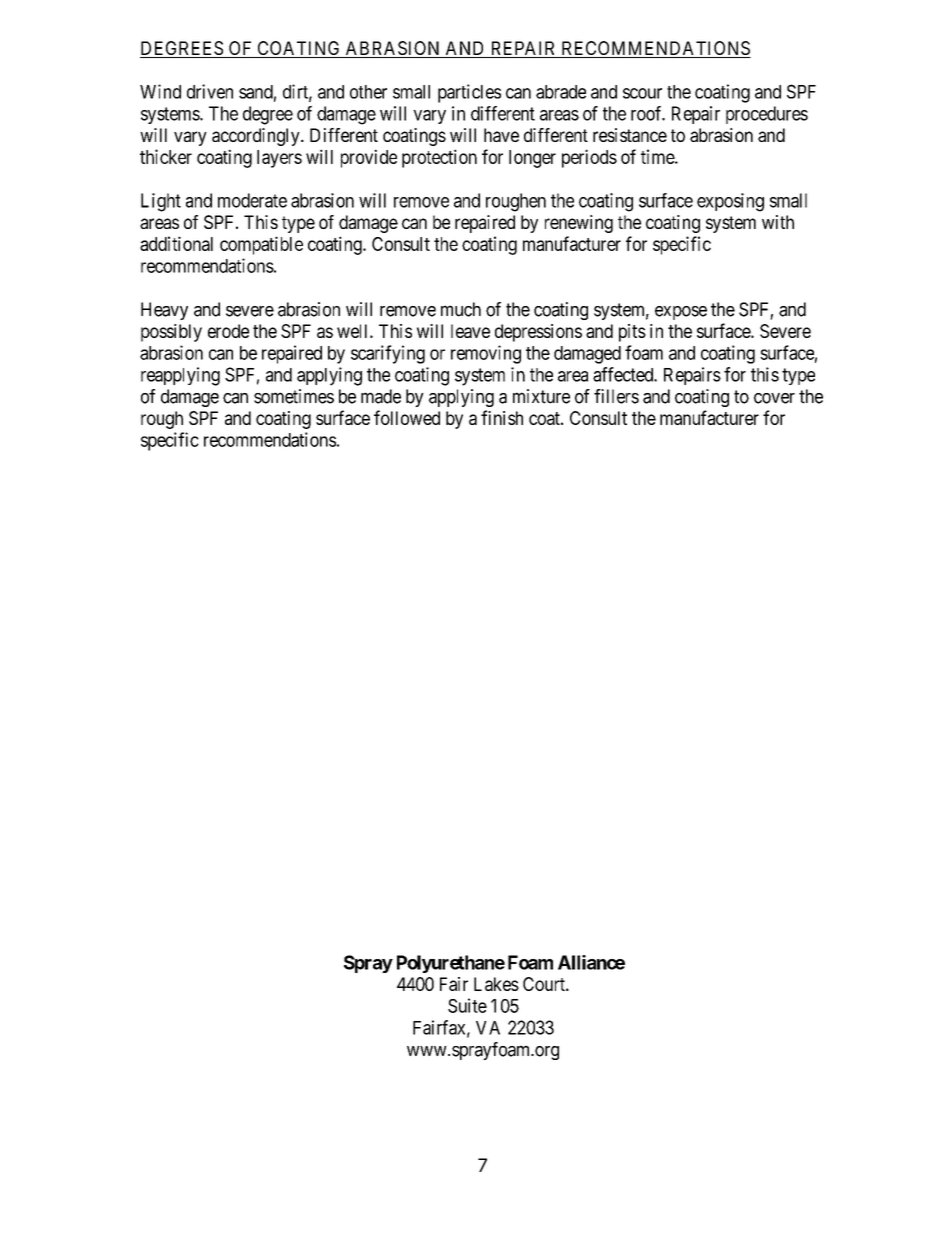 The height and width of the screenshot is (1233, 952). What do you see at coordinates (616, 396) in the screenshot?
I see `fillers` at bounding box center [616, 396].
